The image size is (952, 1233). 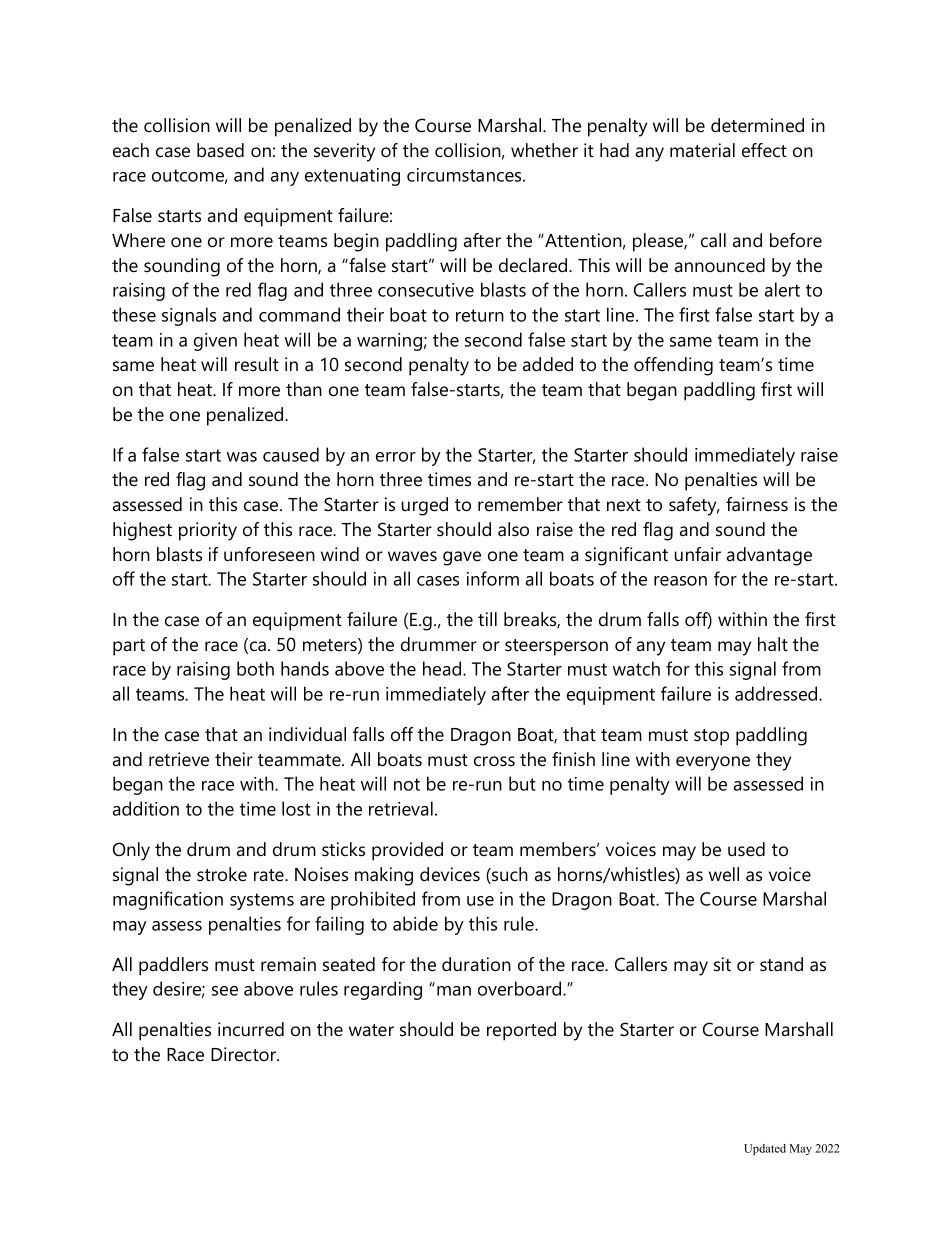 I want to click on halt, so click(x=773, y=644).
